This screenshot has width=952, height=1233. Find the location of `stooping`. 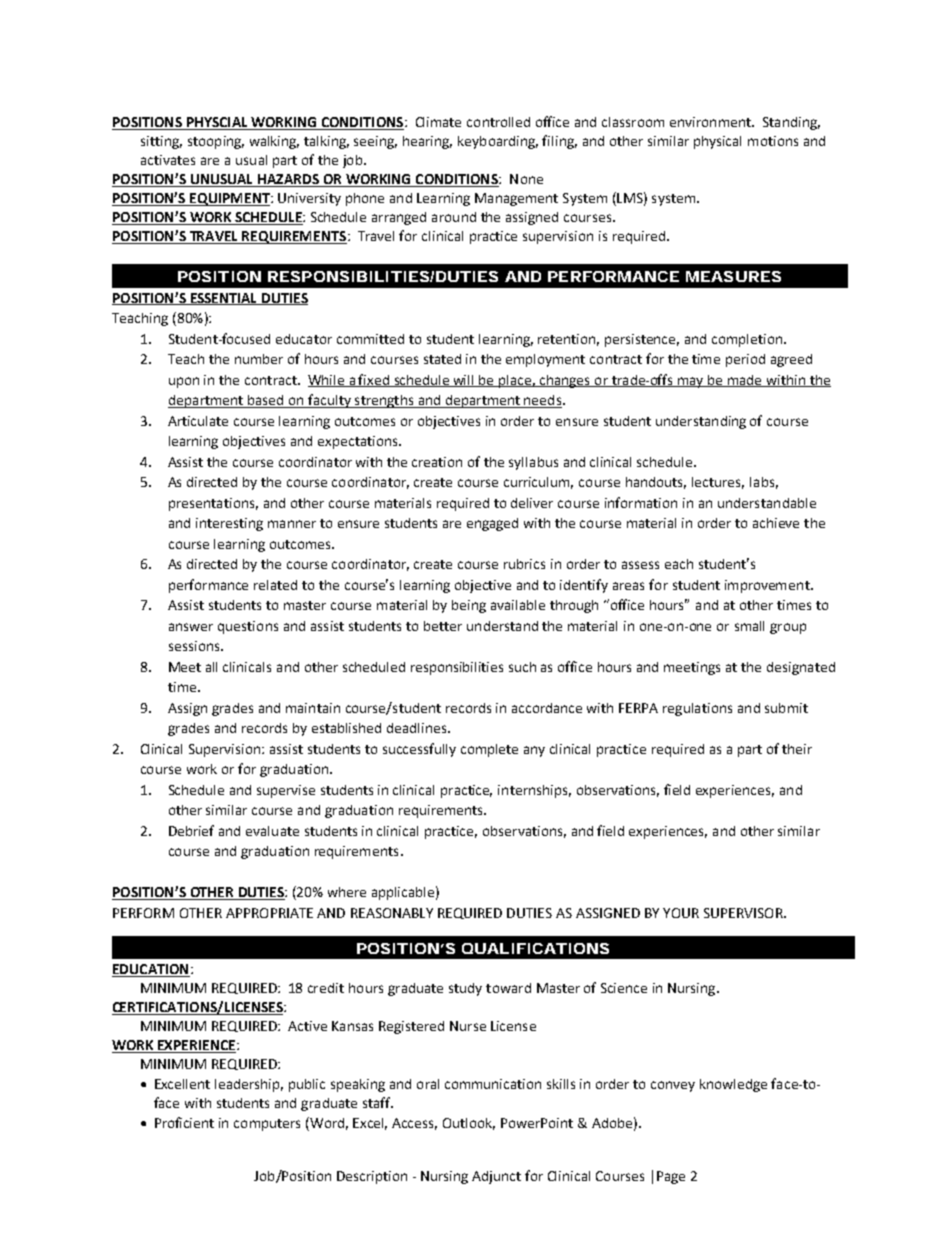

stooping is located at coordinates (216, 142).
